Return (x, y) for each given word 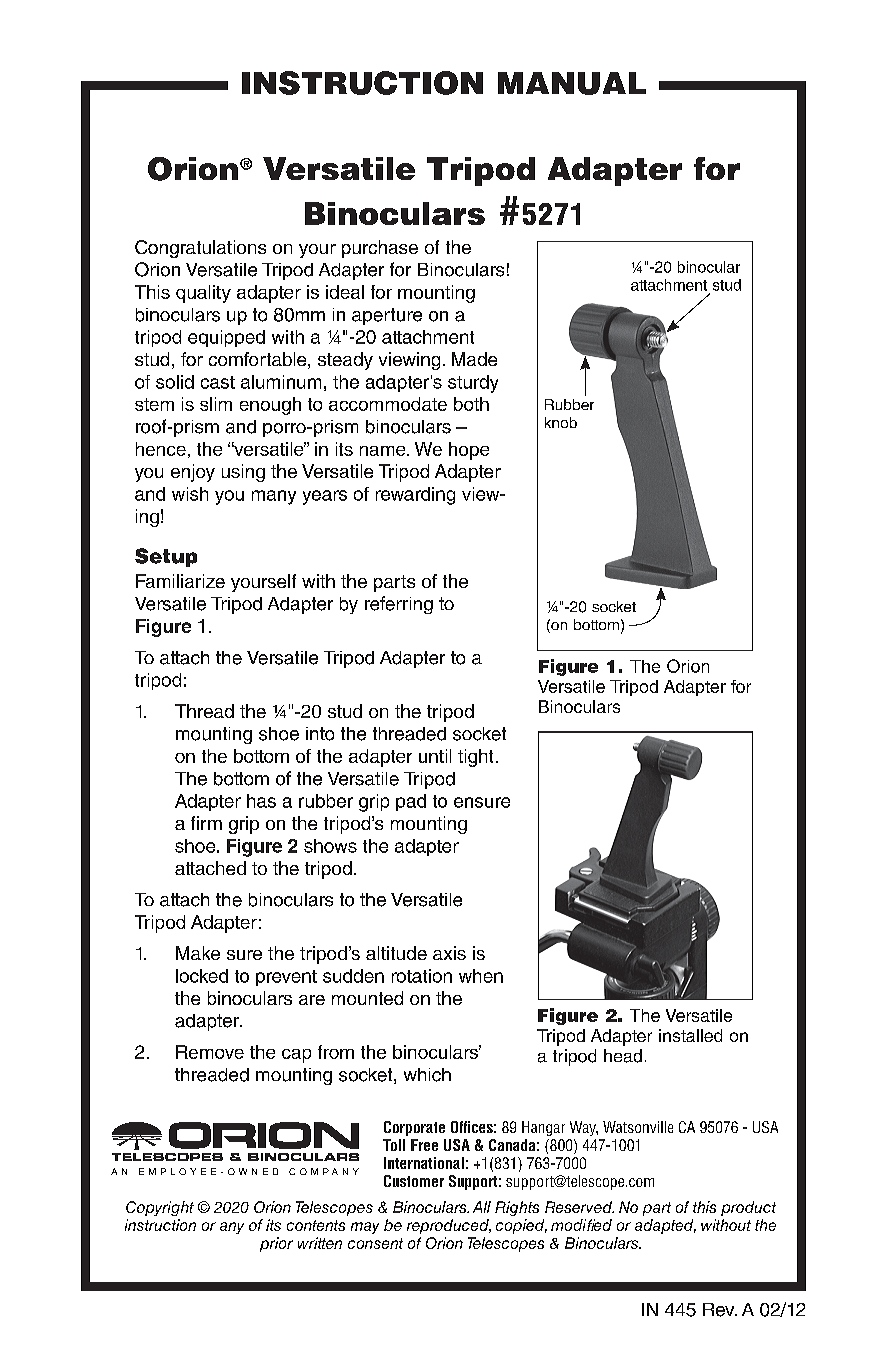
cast (218, 382)
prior (276, 1244)
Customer (414, 1181)
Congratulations (200, 249)
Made (474, 359)
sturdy (473, 384)
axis (449, 953)
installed (690, 1035)
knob (561, 422)
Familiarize (180, 581)
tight (475, 758)
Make (198, 953)
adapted (665, 1226)
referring (399, 605)
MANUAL (572, 83)
